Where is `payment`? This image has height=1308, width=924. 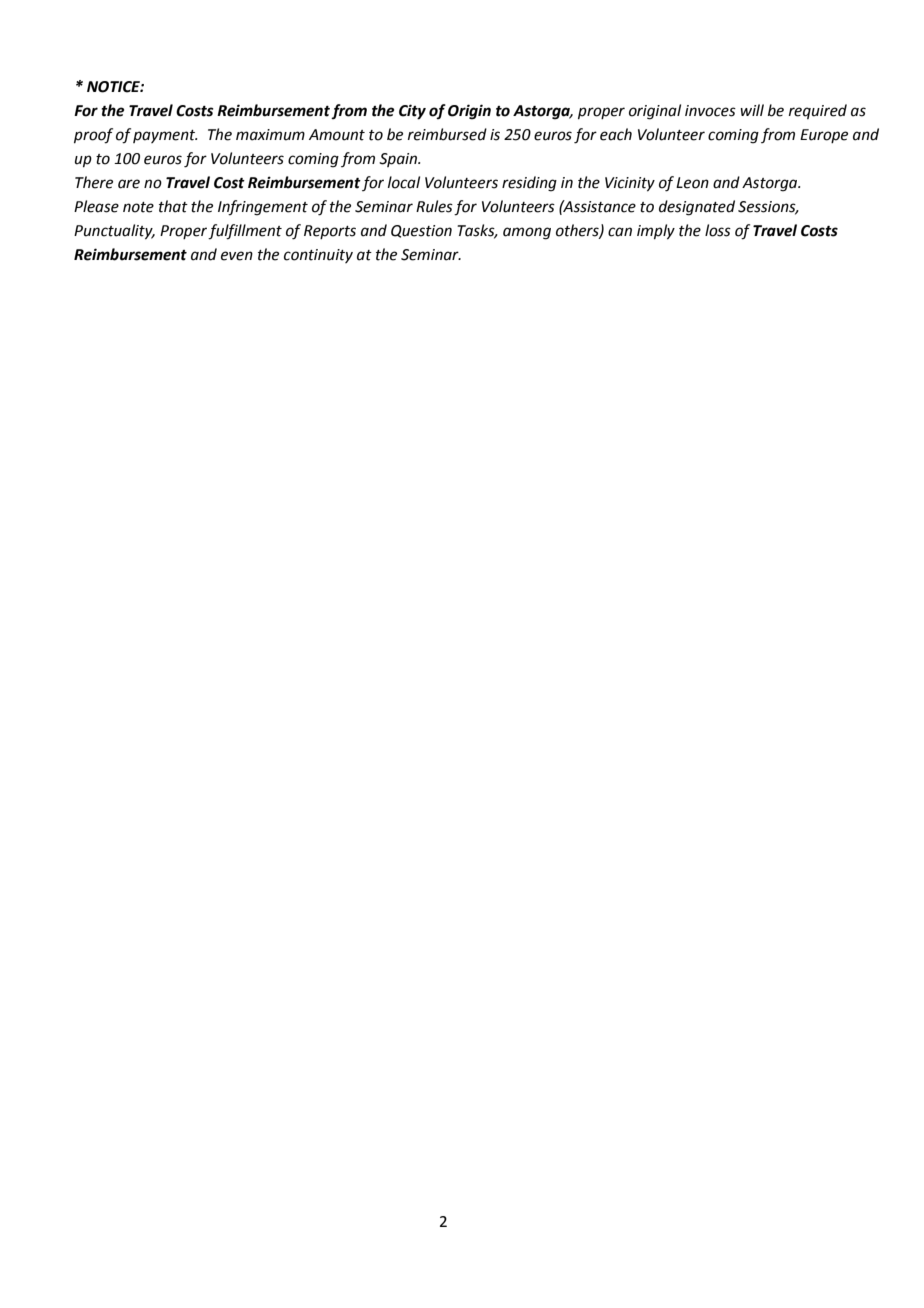 payment is located at coordinates (165, 136).
